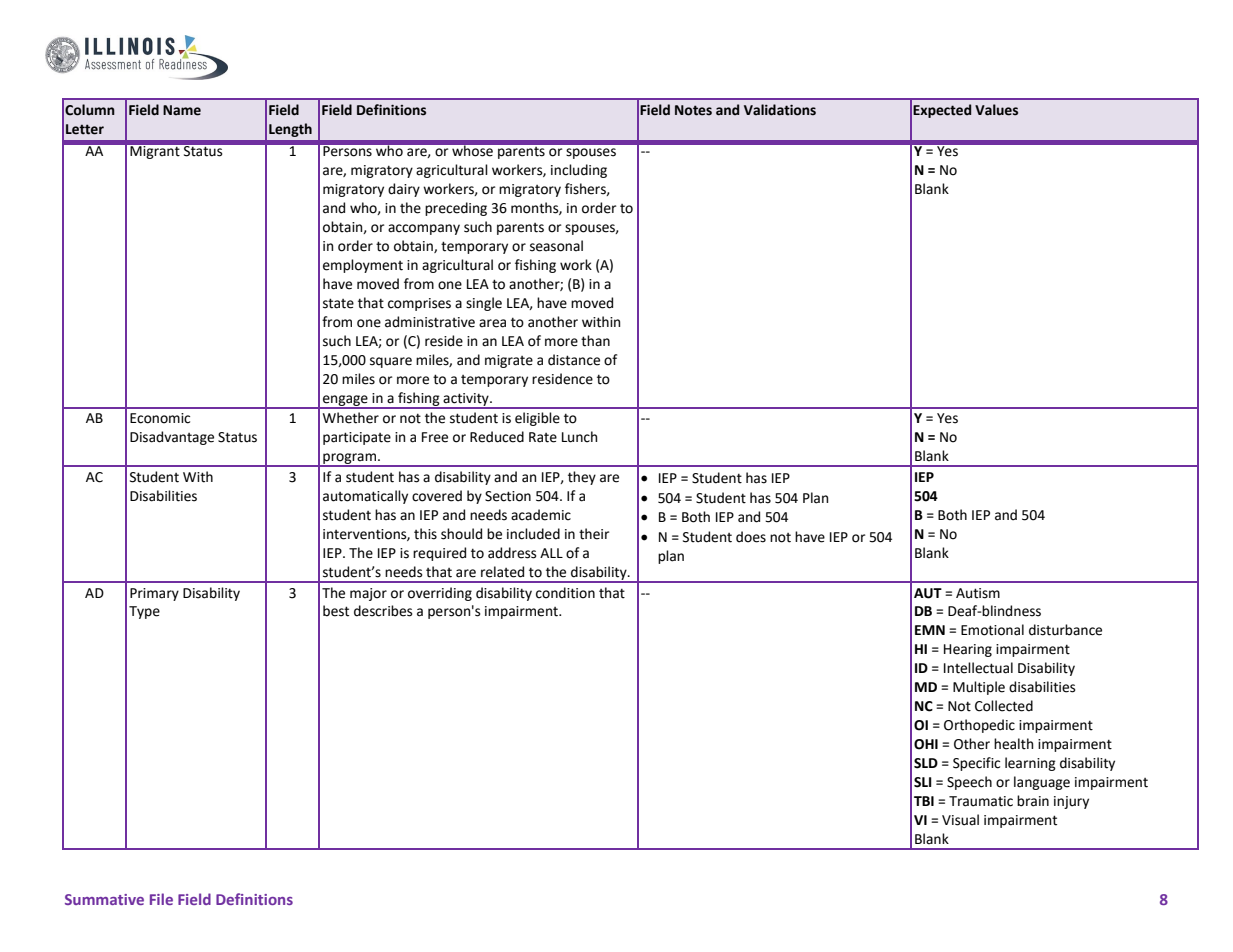  Describe the element at coordinates (595, 341) in the screenshot. I see `than` at that location.
